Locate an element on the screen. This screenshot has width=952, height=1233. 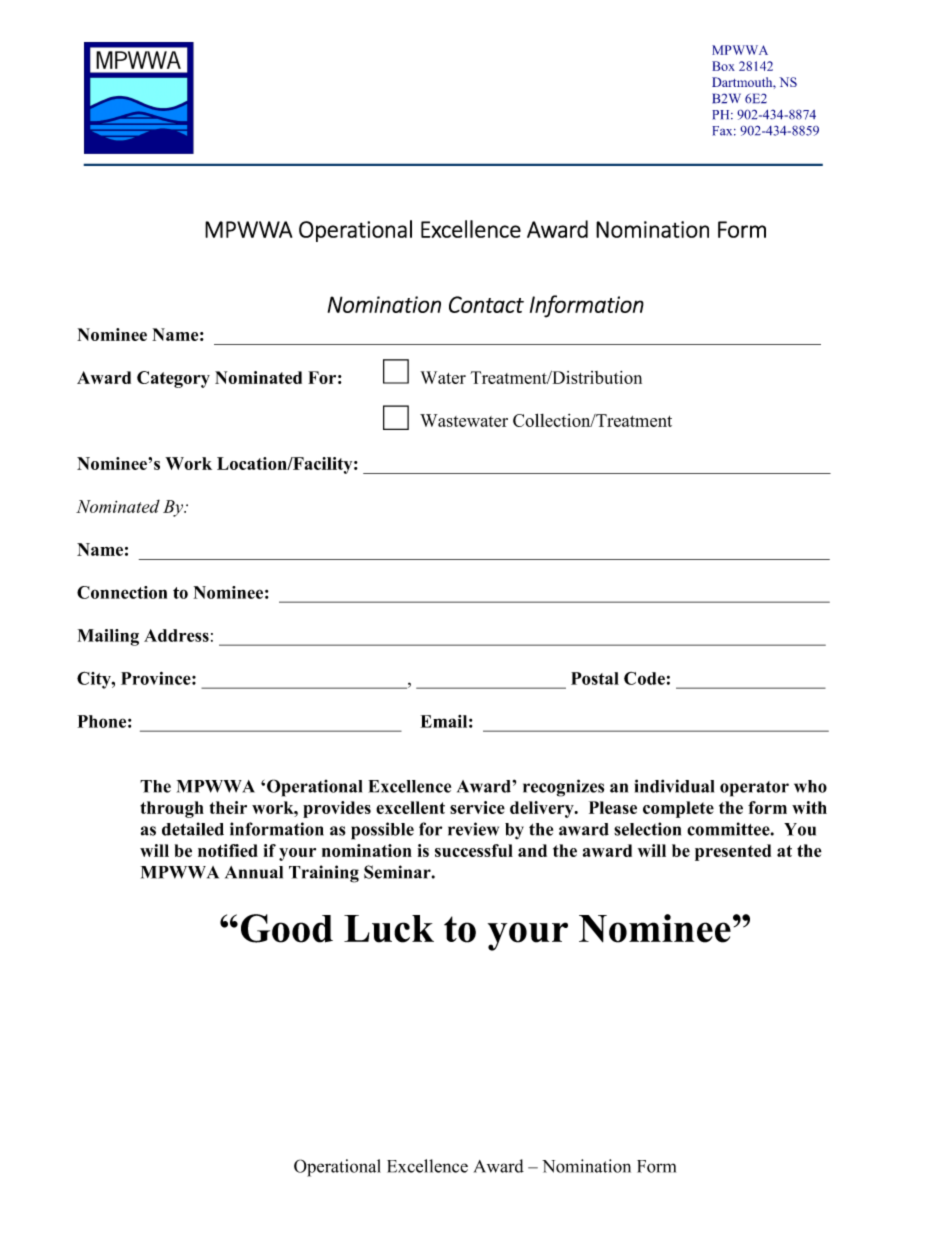
Code is located at coordinates (644, 678).
